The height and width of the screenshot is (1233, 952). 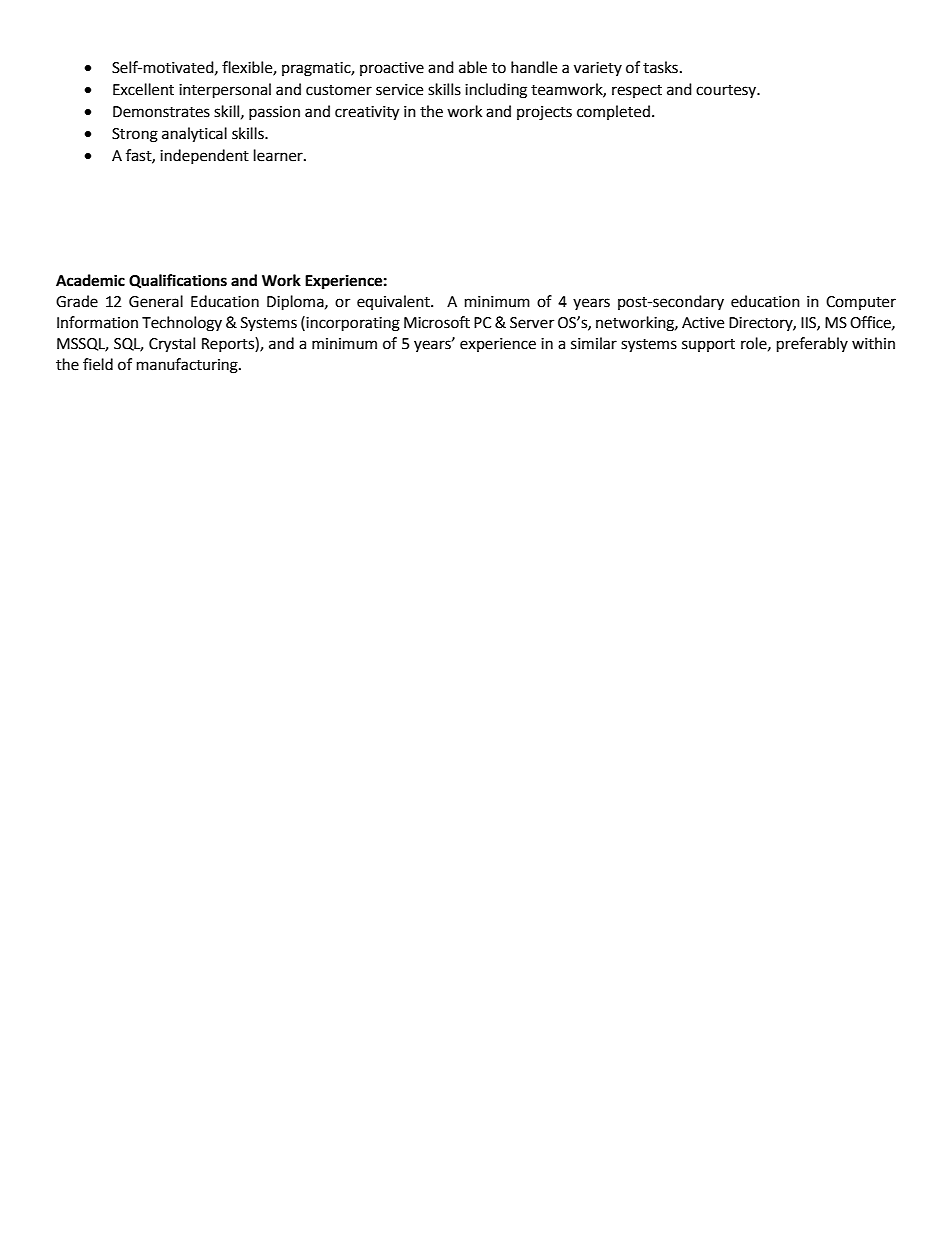 What do you see at coordinates (143, 89) in the screenshot?
I see `Excellent` at bounding box center [143, 89].
